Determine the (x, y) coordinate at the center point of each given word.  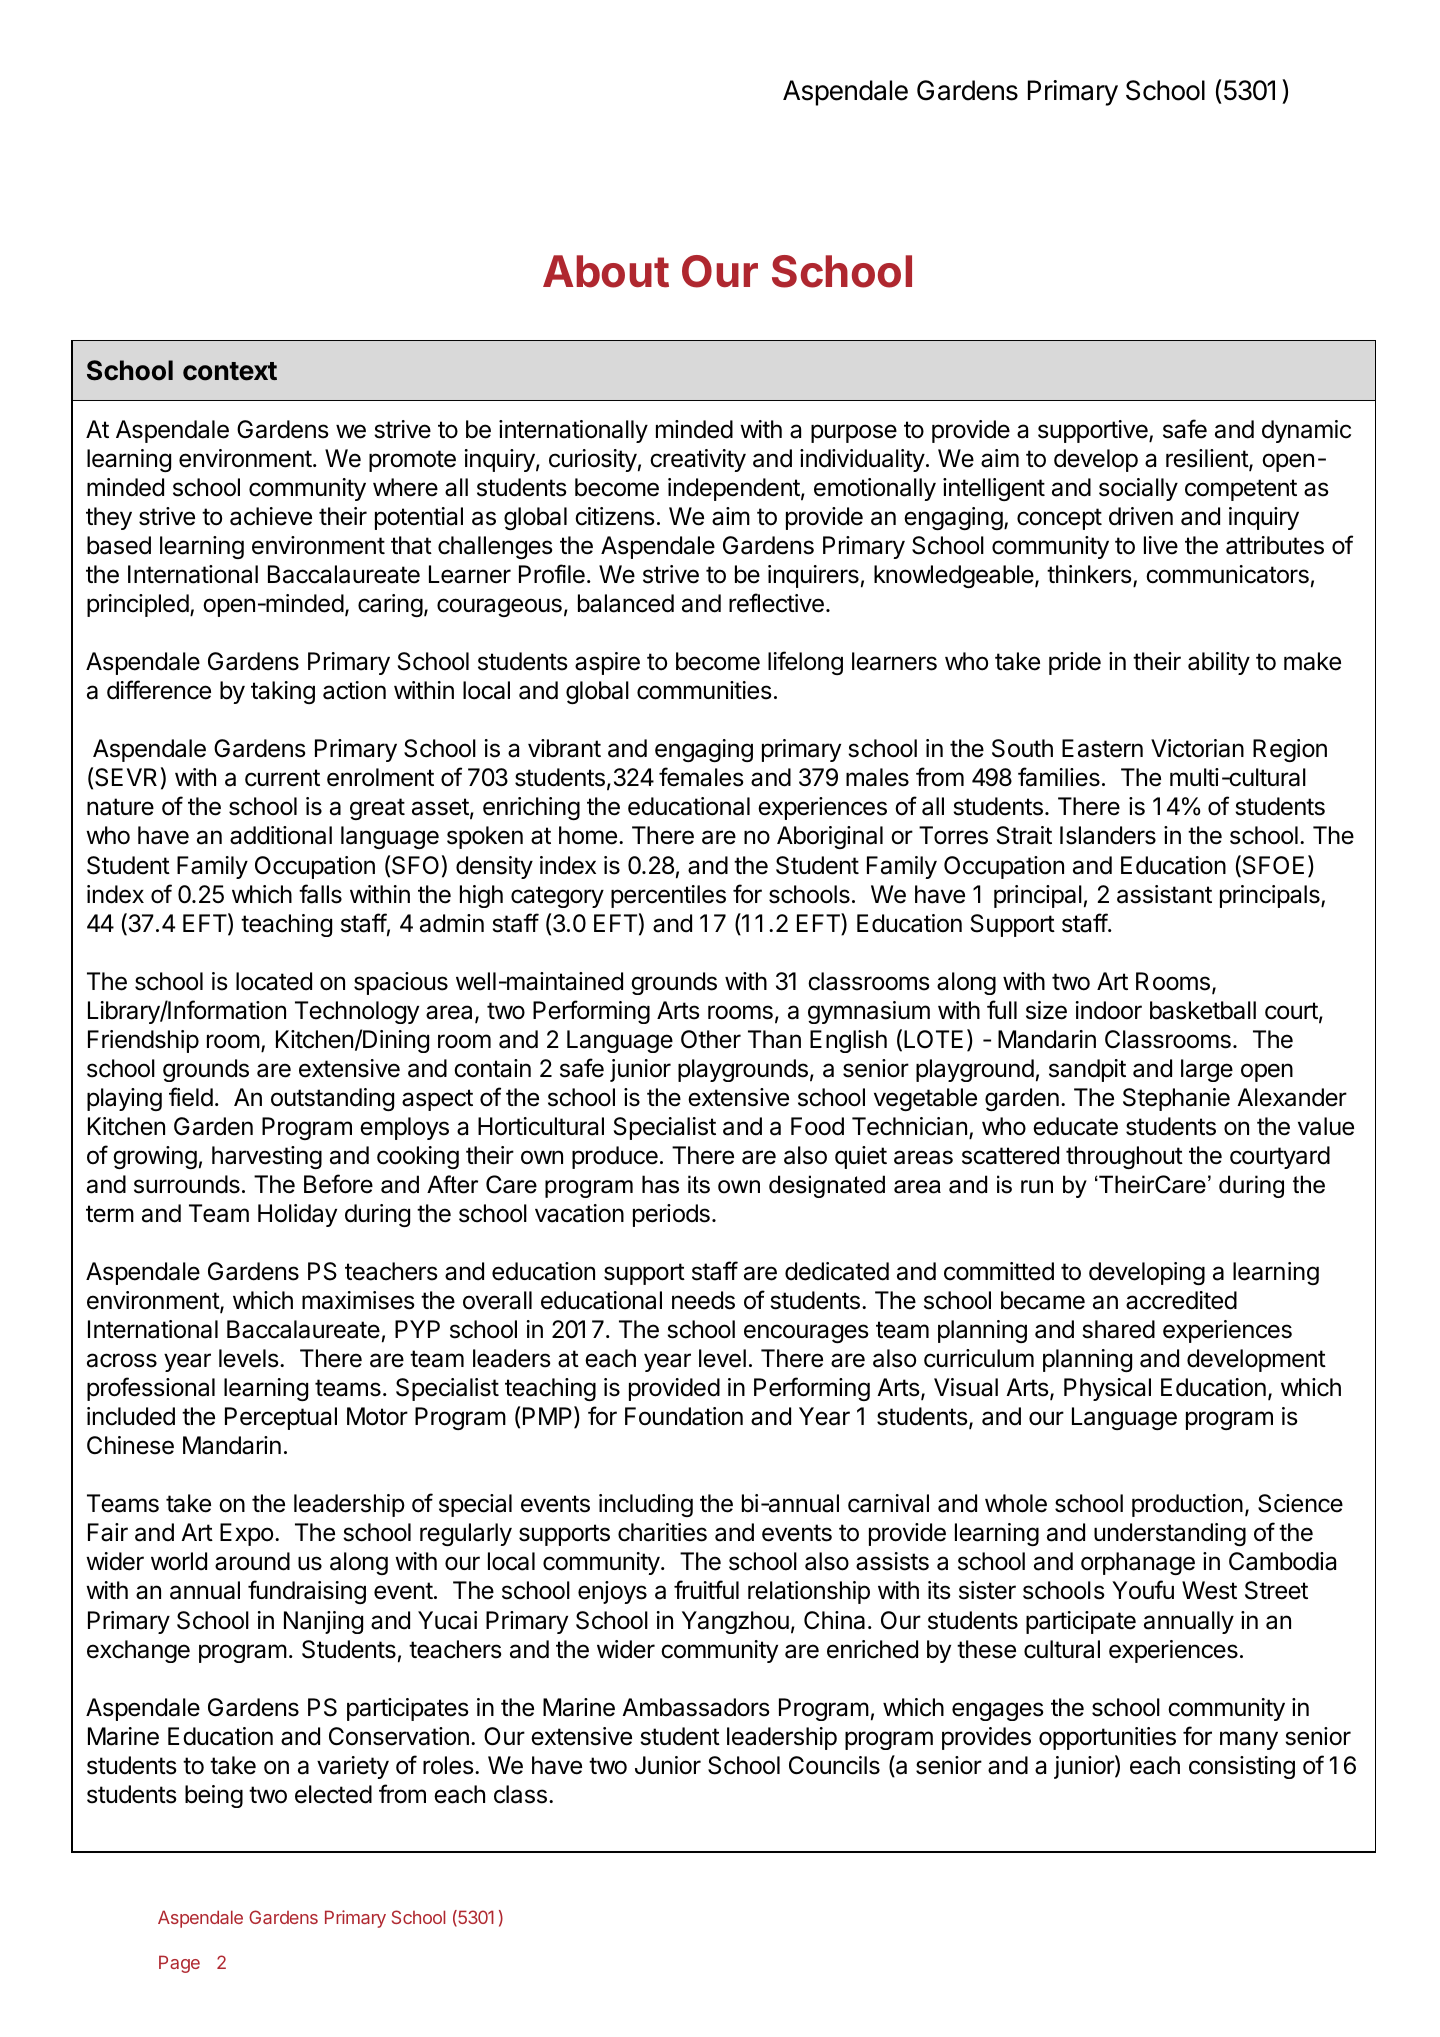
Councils (834, 1765)
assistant (1164, 894)
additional (281, 835)
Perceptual (281, 1418)
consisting (1242, 1767)
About (606, 271)
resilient (1208, 459)
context (230, 371)
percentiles (668, 896)
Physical (1107, 1389)
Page (179, 1964)
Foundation (684, 1416)
